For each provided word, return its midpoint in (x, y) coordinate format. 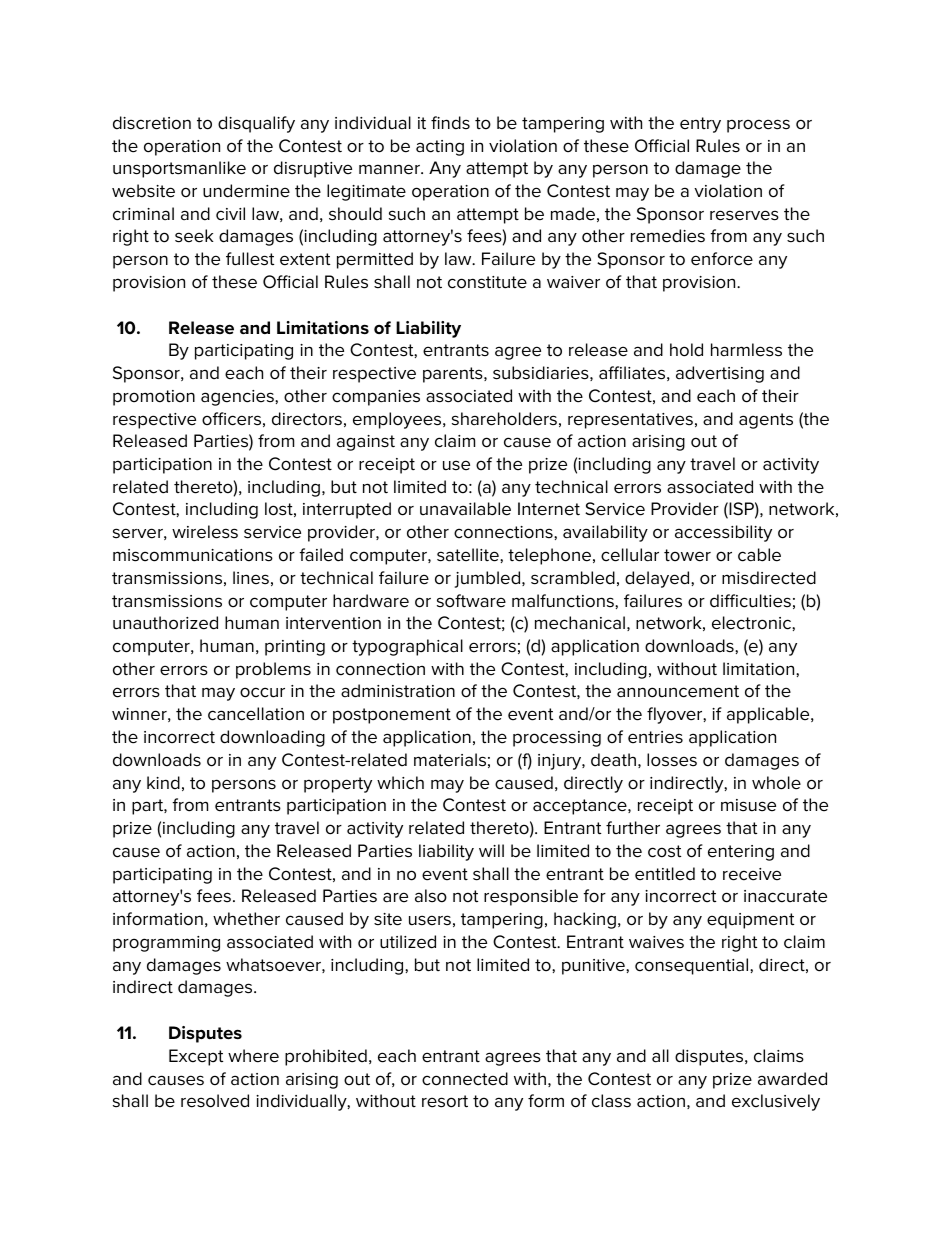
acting (440, 148)
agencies (238, 398)
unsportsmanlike (179, 169)
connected (465, 1079)
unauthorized (165, 623)
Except (196, 1057)
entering (741, 853)
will (491, 850)
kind (163, 783)
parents (454, 375)
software (471, 601)
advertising (720, 374)
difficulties (750, 601)
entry (700, 125)
